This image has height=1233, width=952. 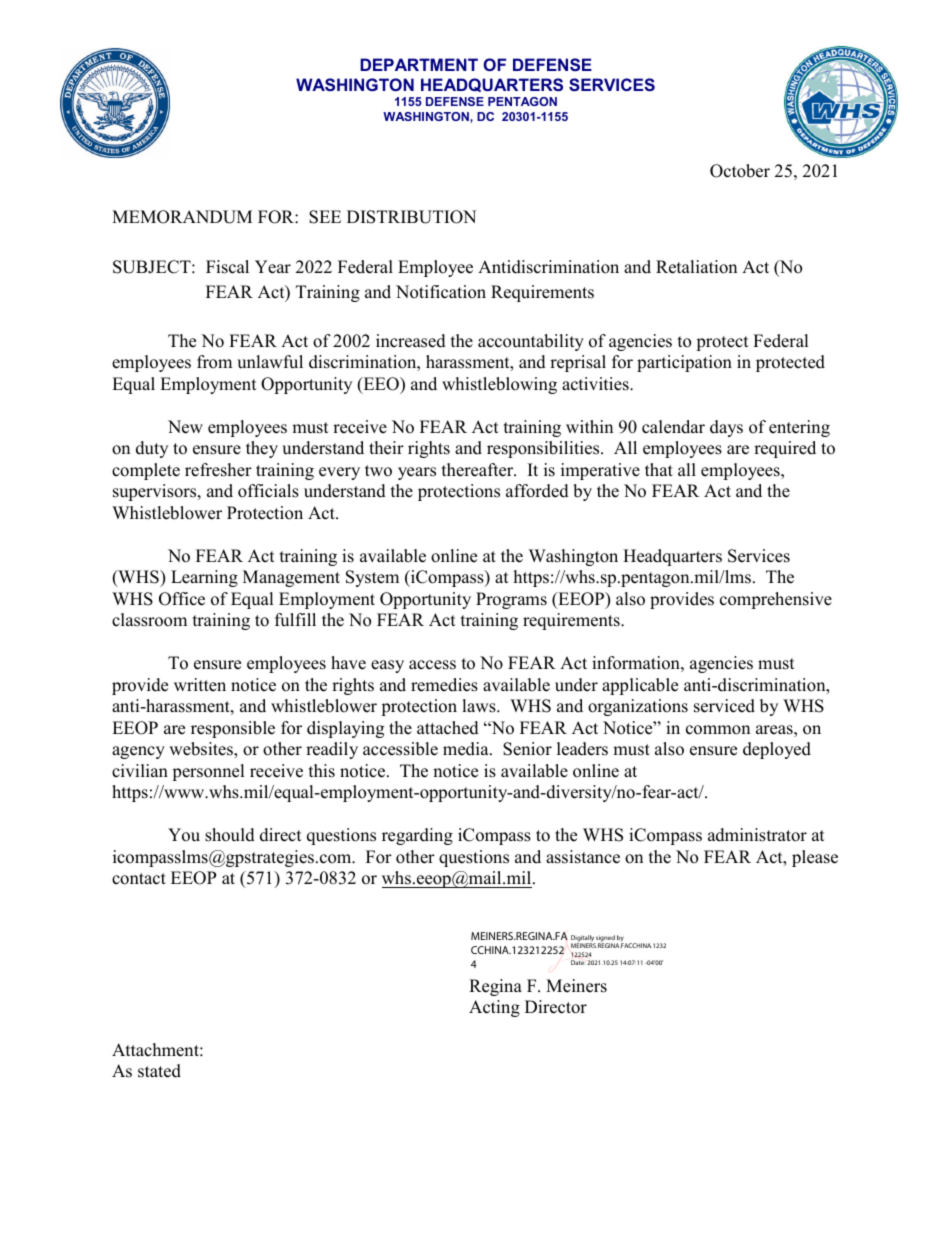 What do you see at coordinates (740, 171) in the image?
I see `October` at bounding box center [740, 171].
